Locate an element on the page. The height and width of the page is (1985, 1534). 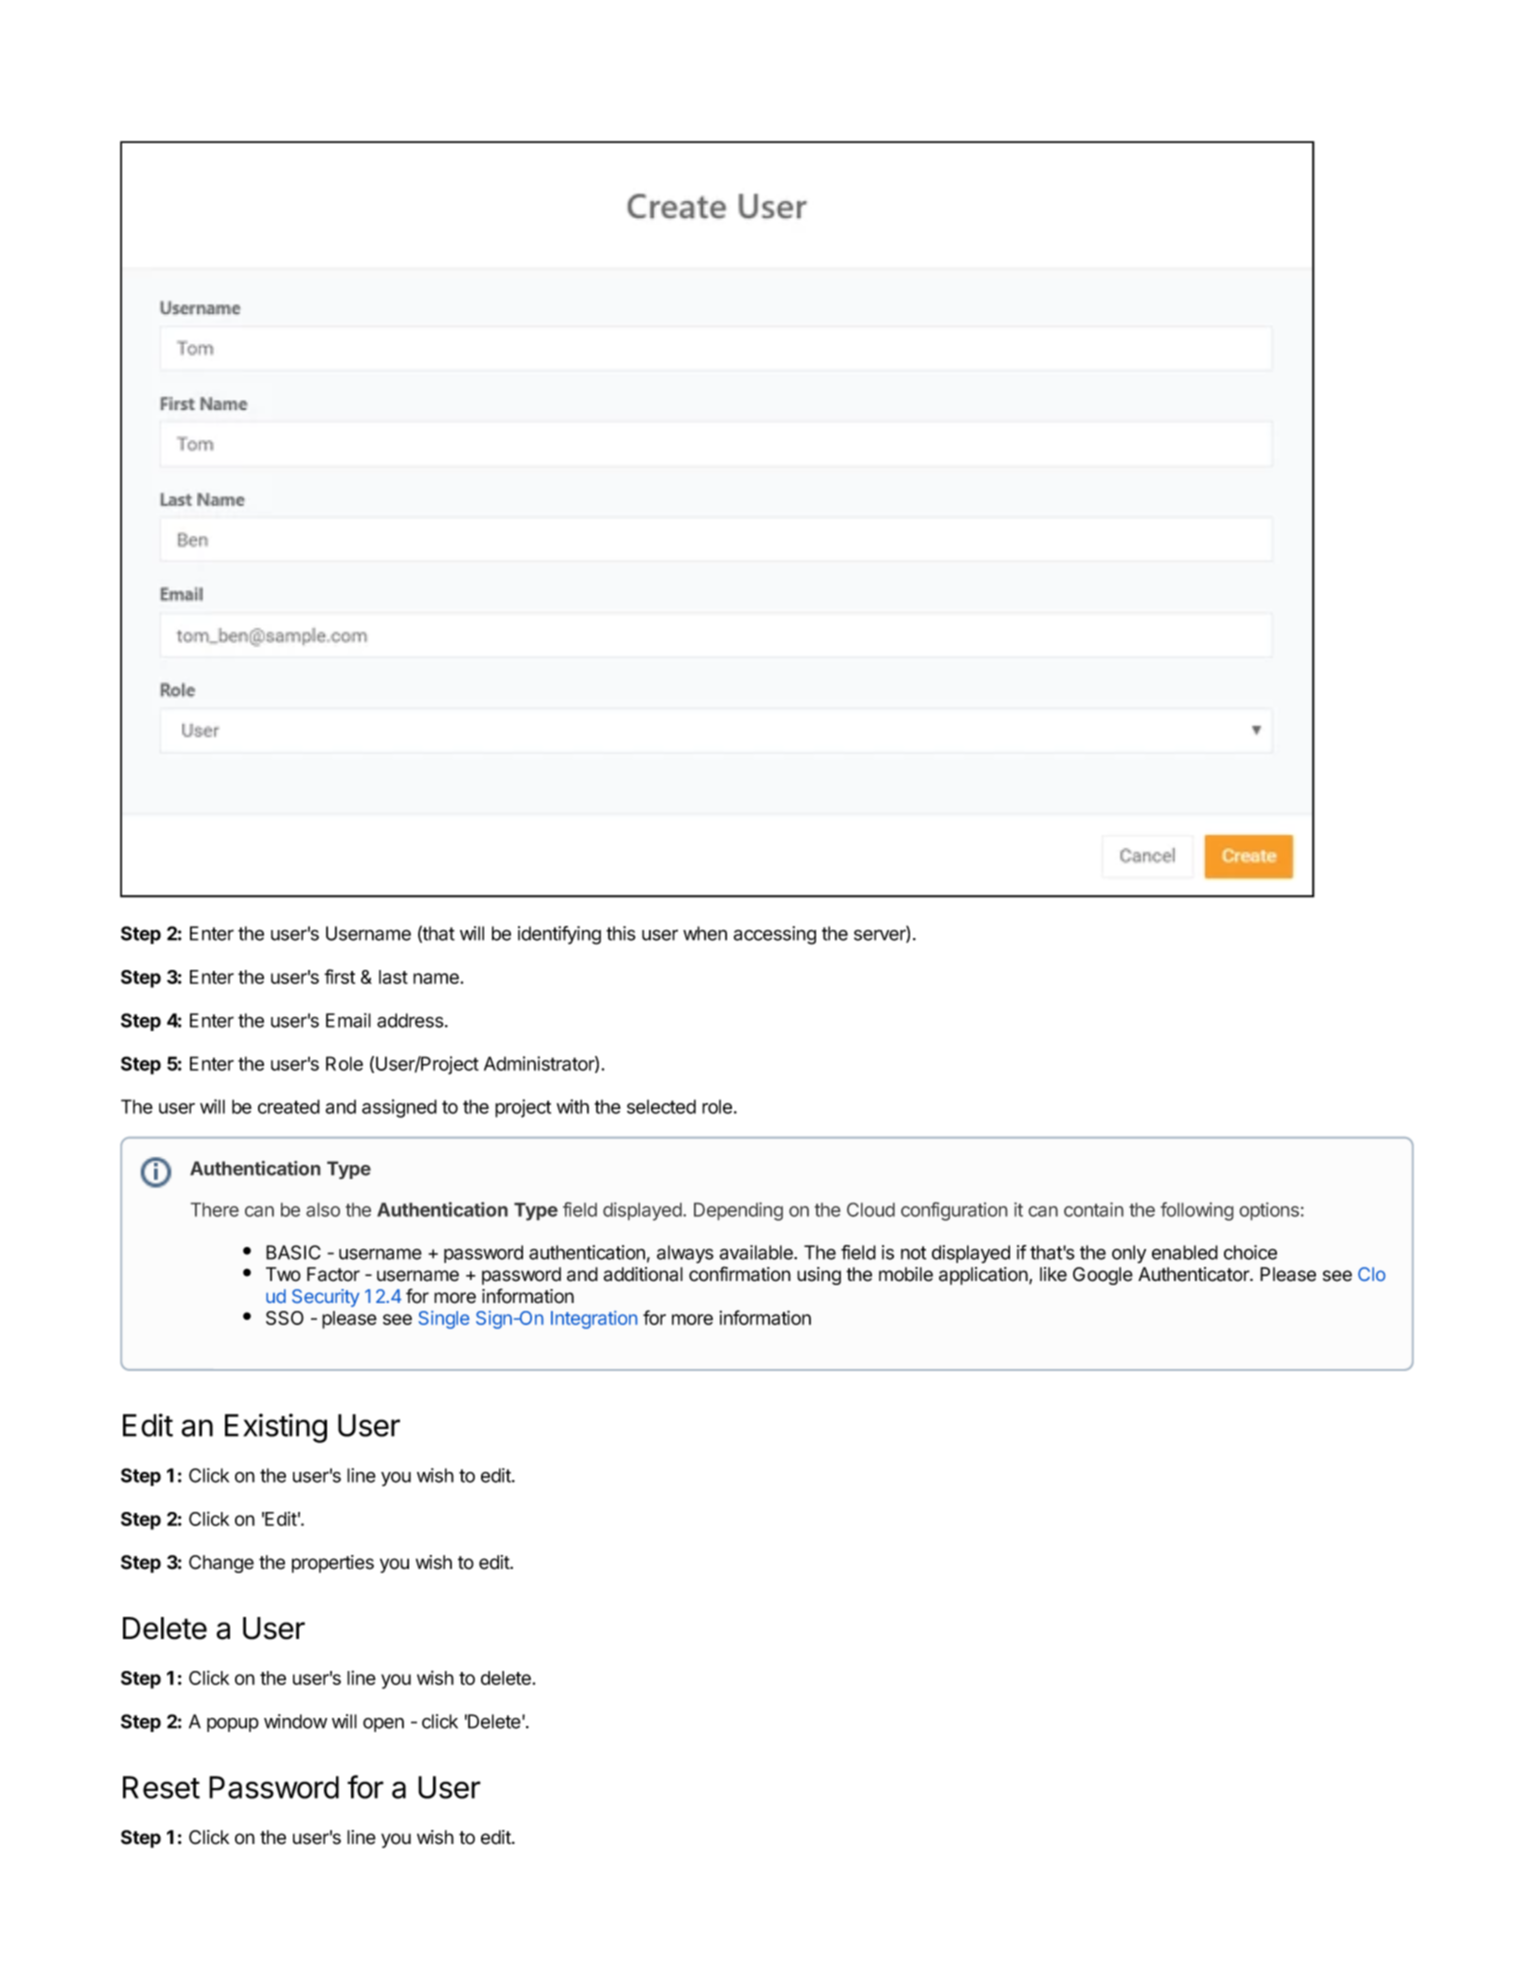
also is located at coordinates (323, 1209).
